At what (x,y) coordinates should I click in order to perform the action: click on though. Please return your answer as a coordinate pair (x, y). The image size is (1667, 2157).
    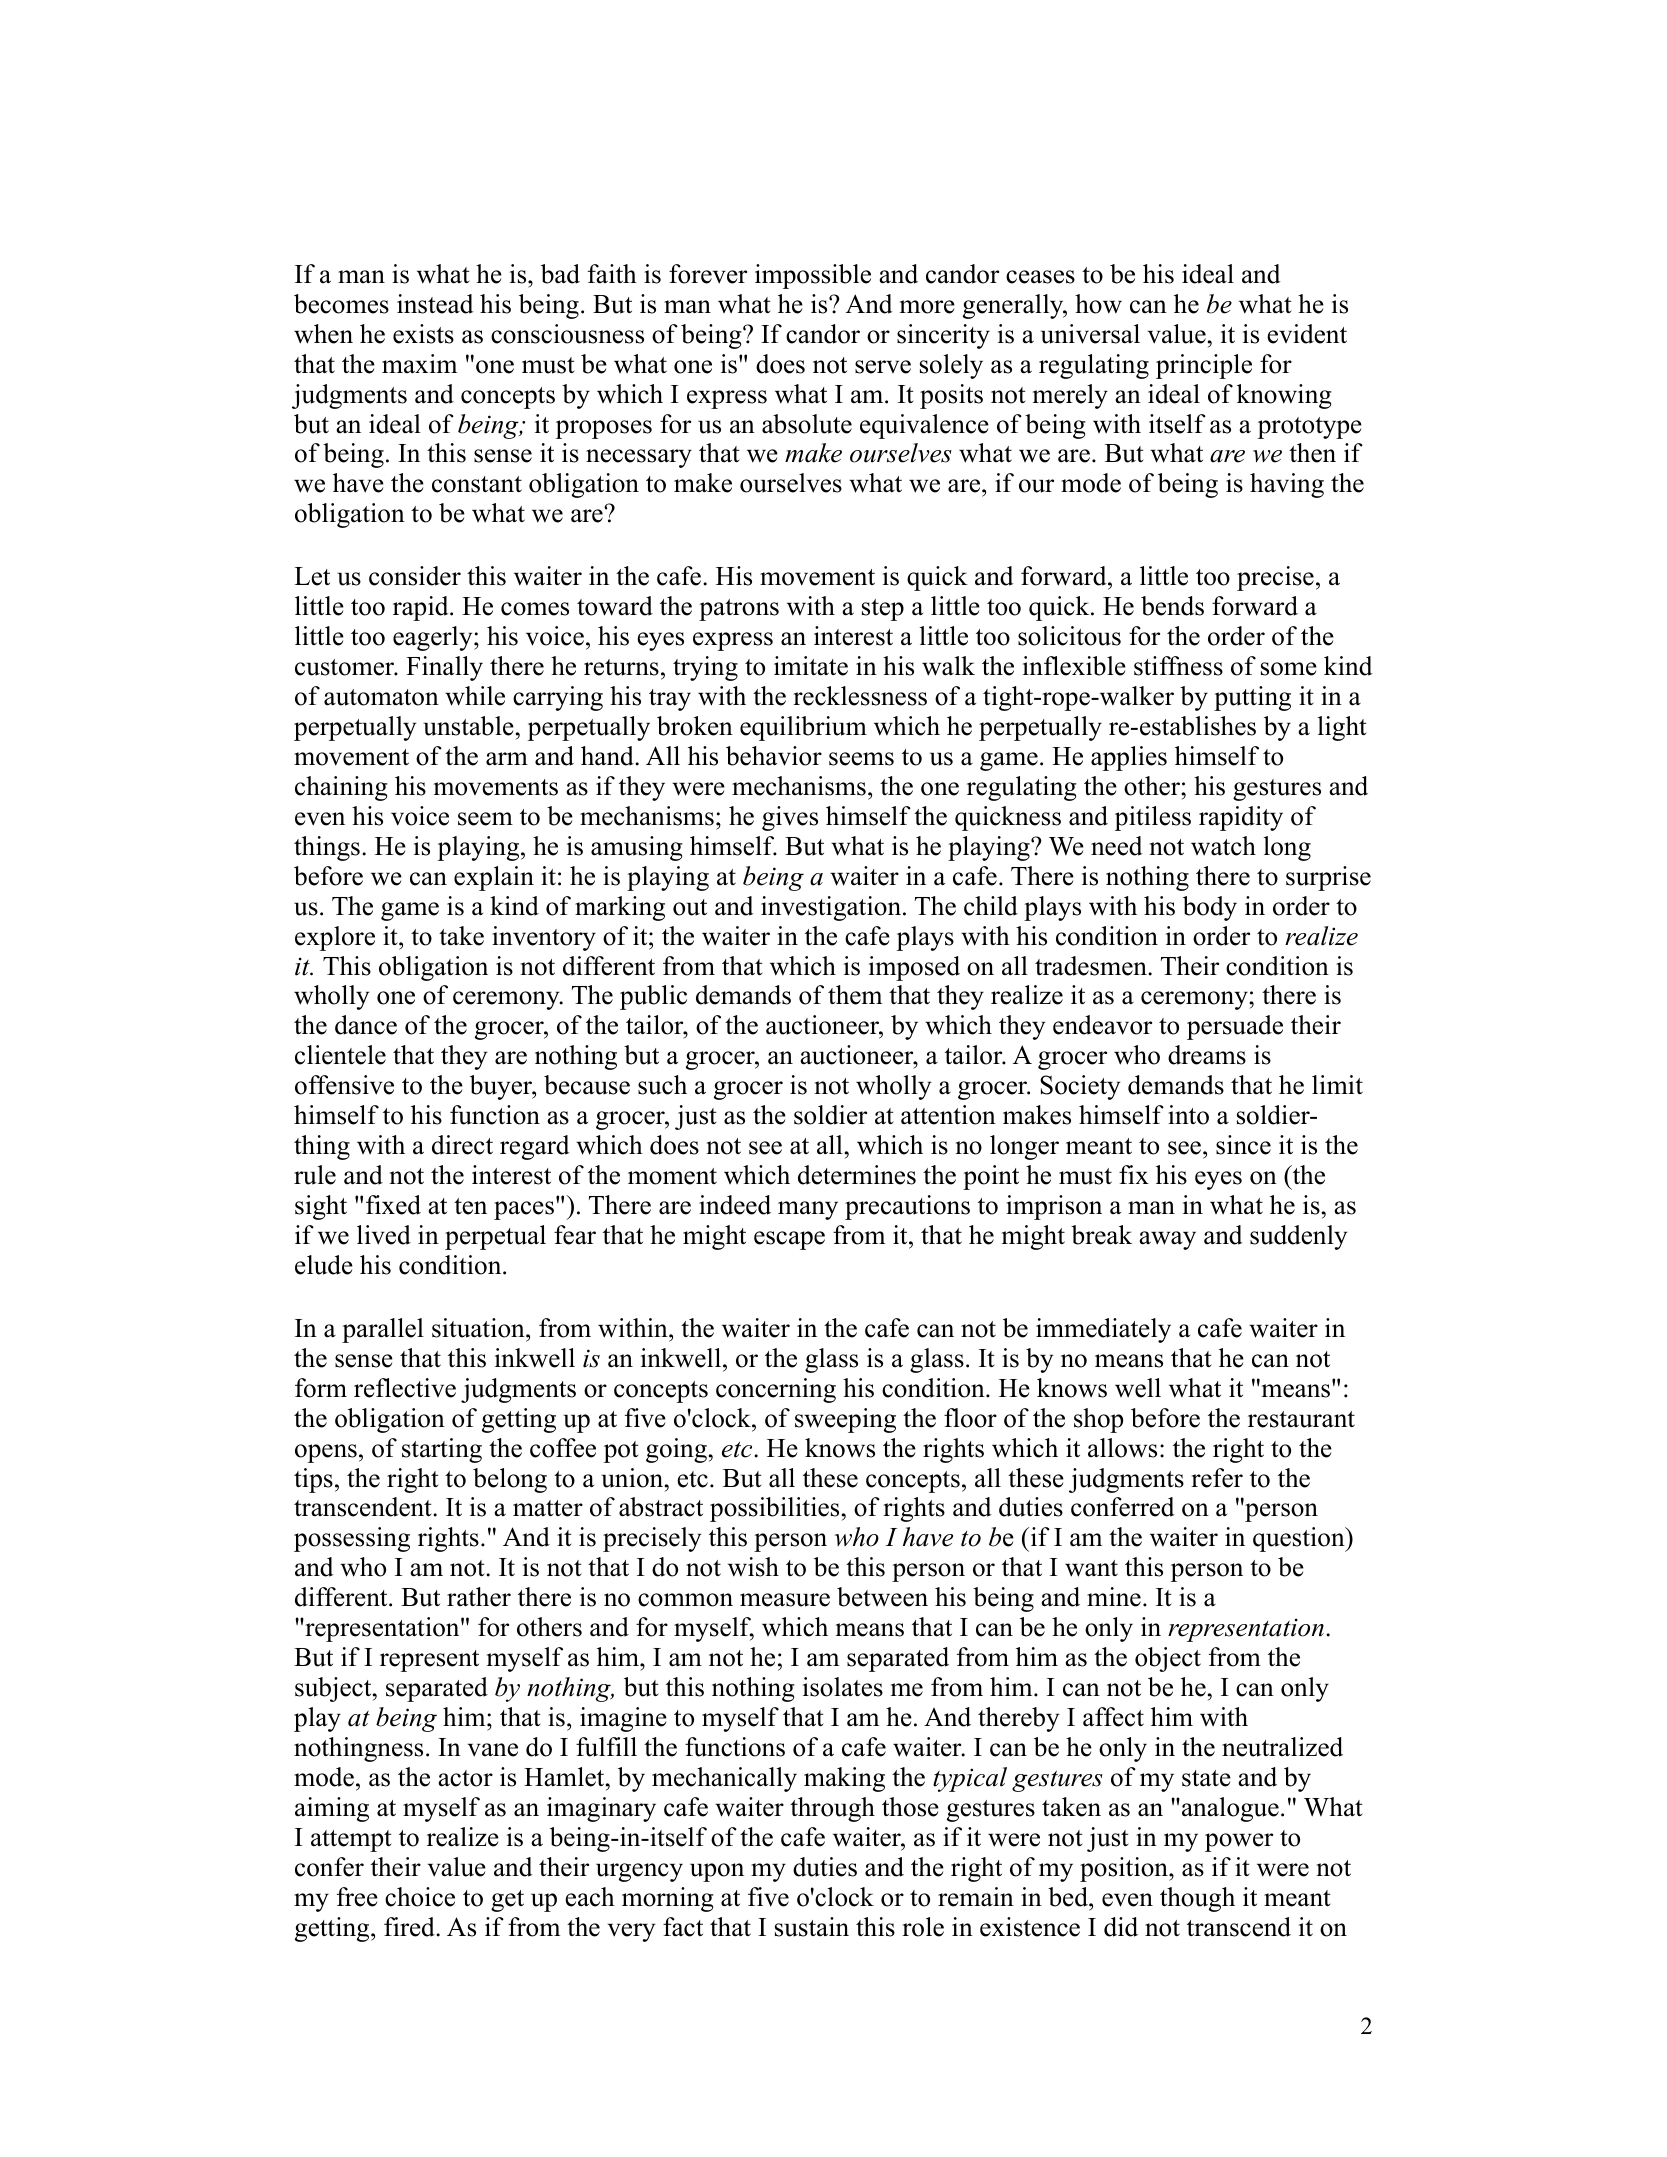
    Looking at the image, I should click on (1197, 1899).
